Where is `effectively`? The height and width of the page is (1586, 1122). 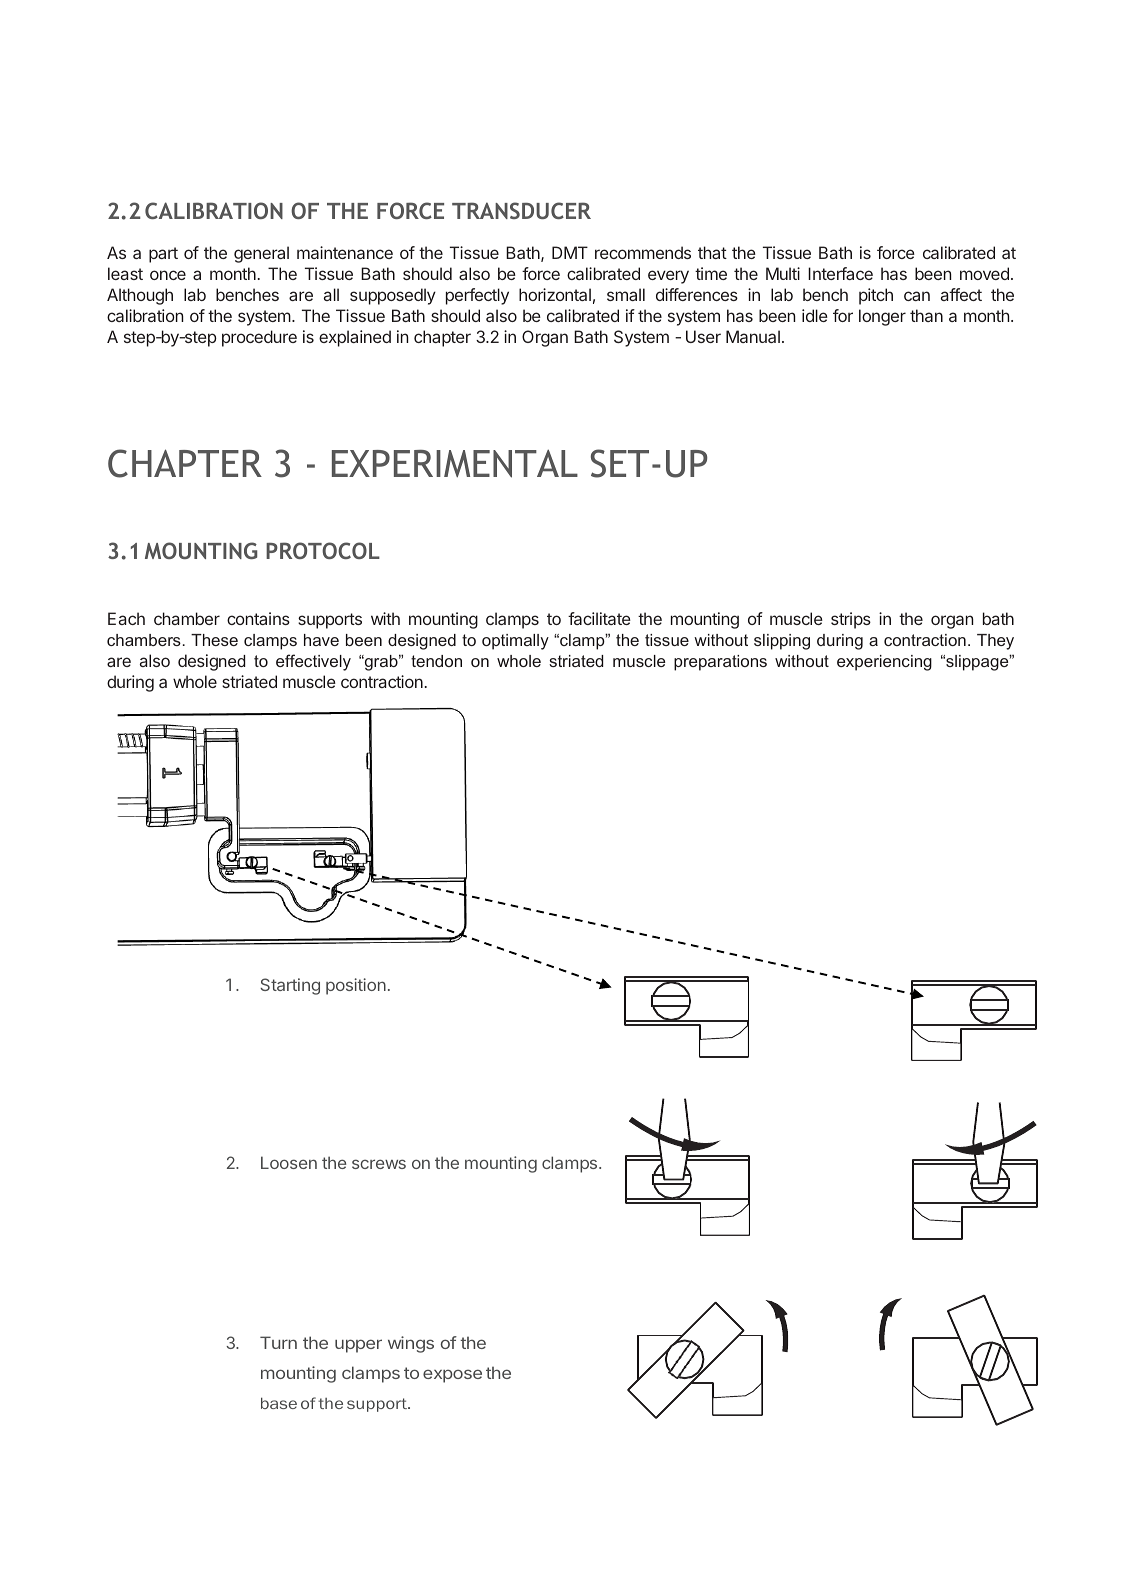 effectively is located at coordinates (313, 662).
